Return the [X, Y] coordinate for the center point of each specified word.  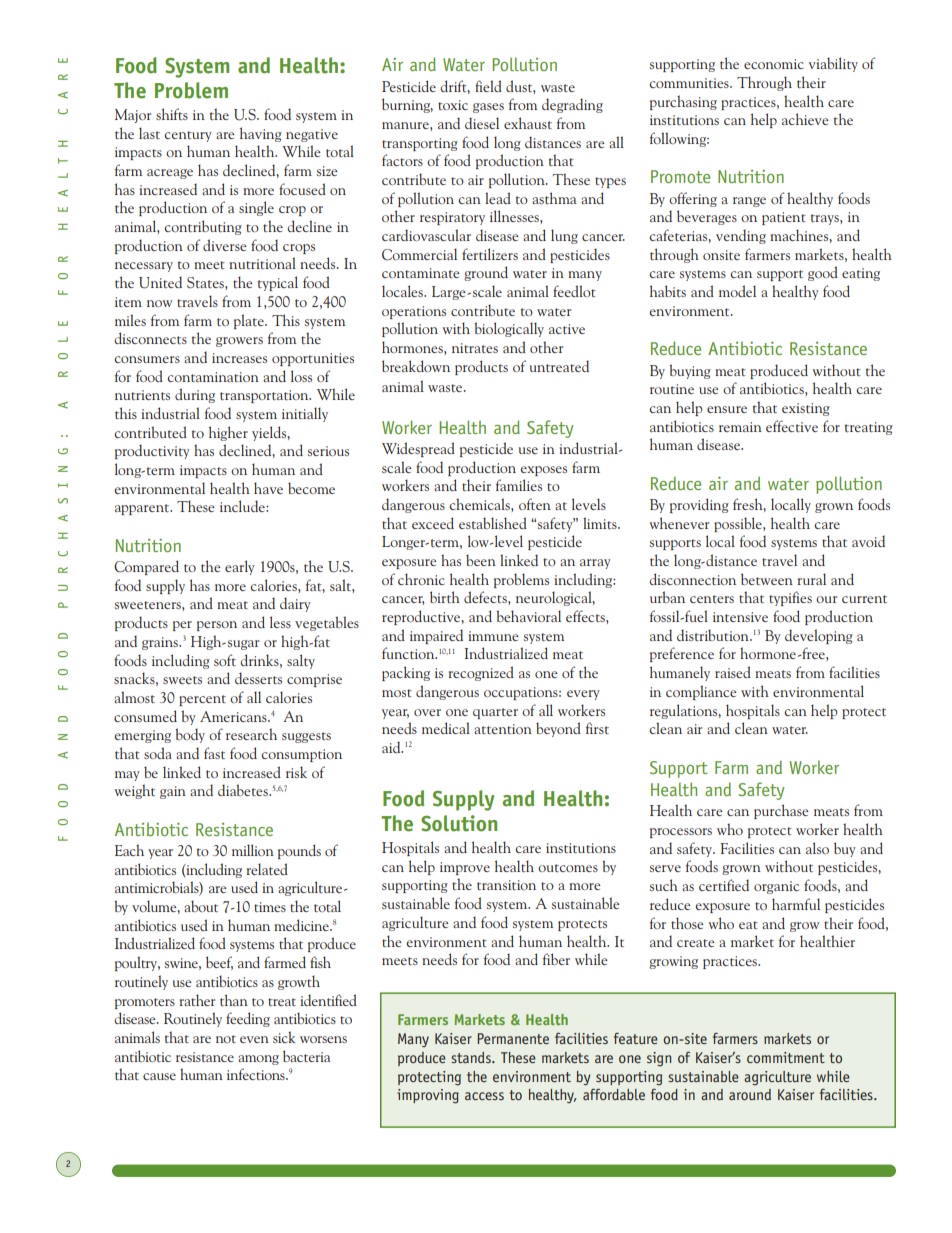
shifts [172, 114]
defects [486, 597]
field [488, 86]
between [767, 579]
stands [472, 1057]
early [240, 567]
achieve [805, 119]
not [226, 1039]
